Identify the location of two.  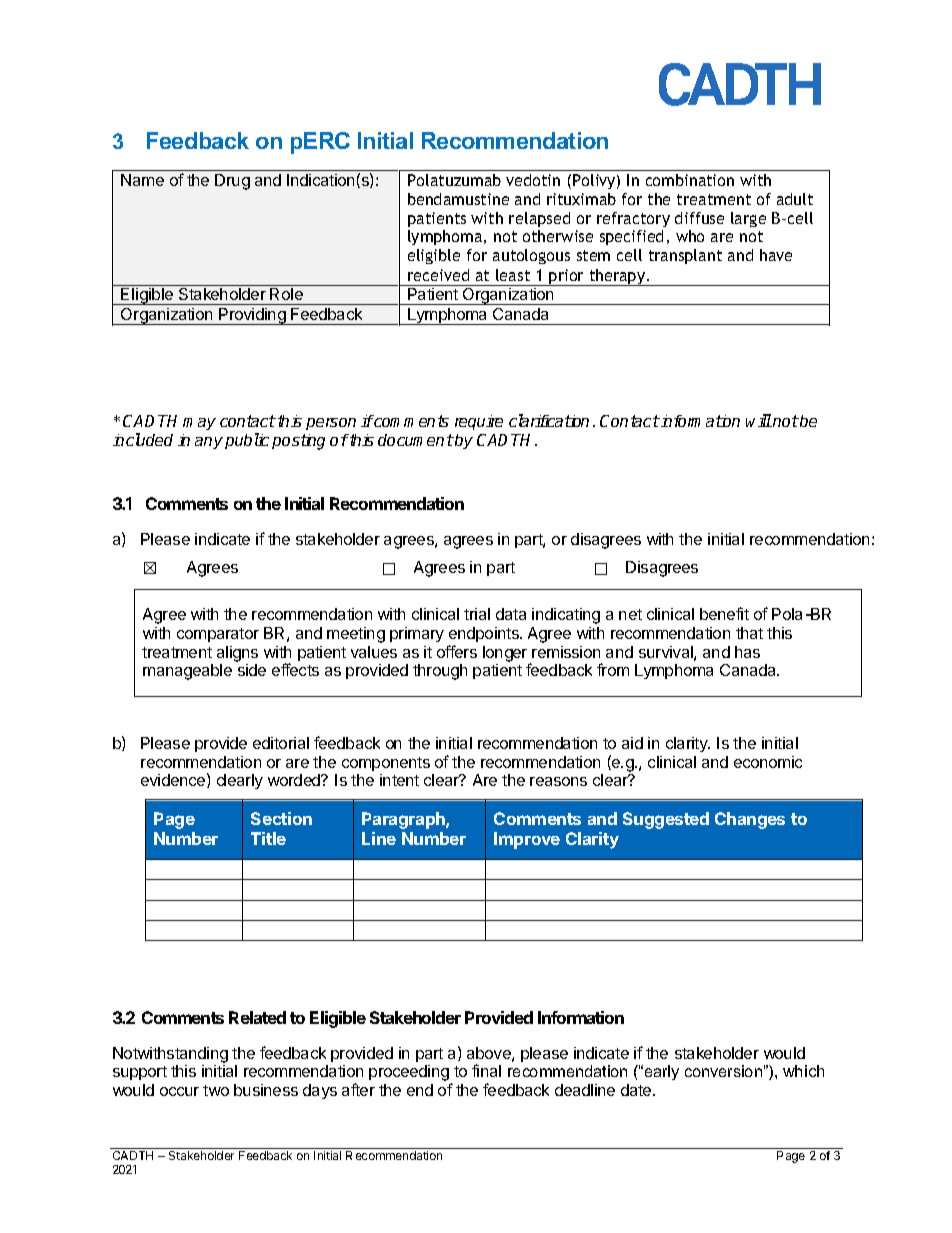
(216, 1090).
